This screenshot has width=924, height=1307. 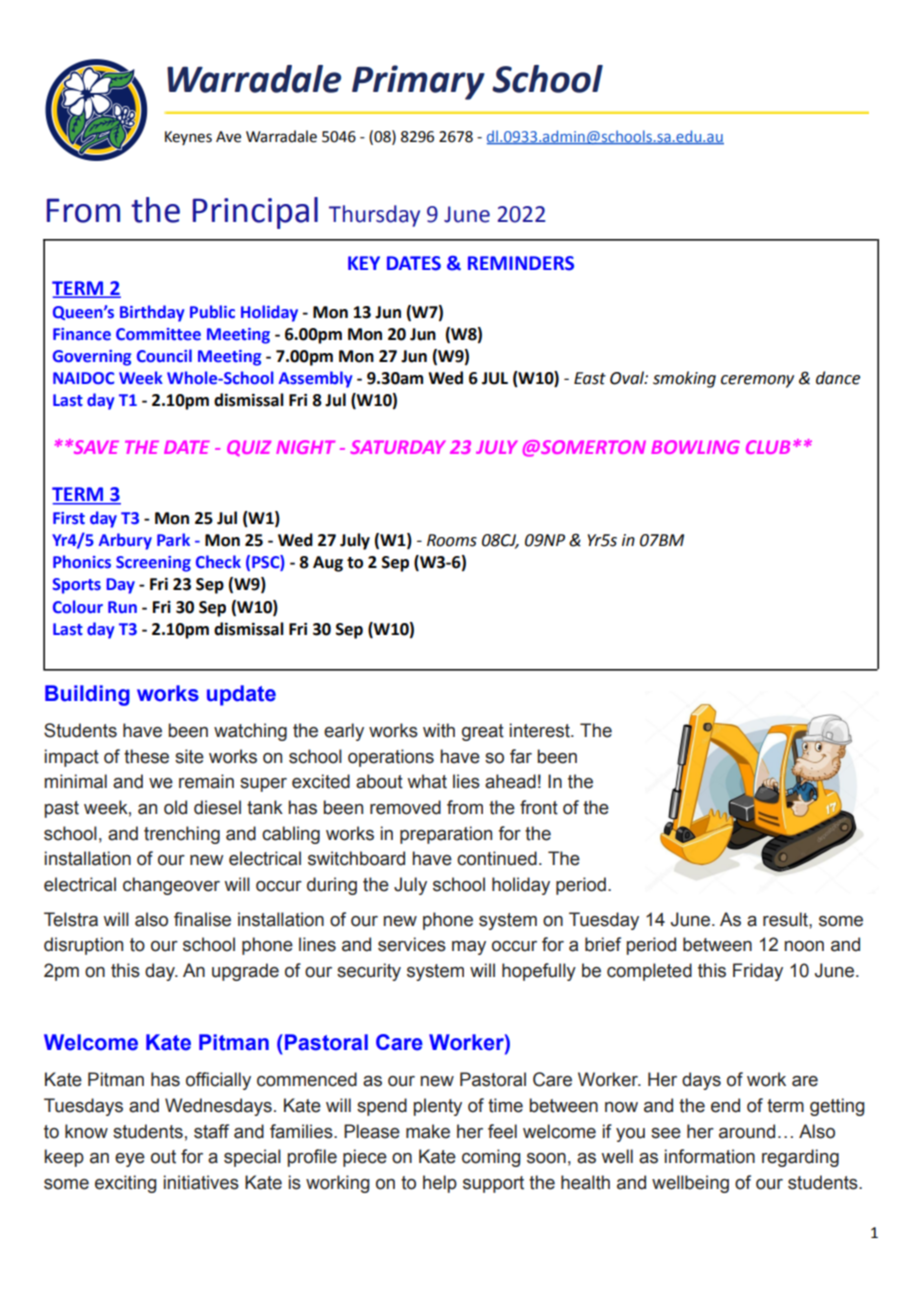 I want to click on Keynes, so click(x=188, y=138).
